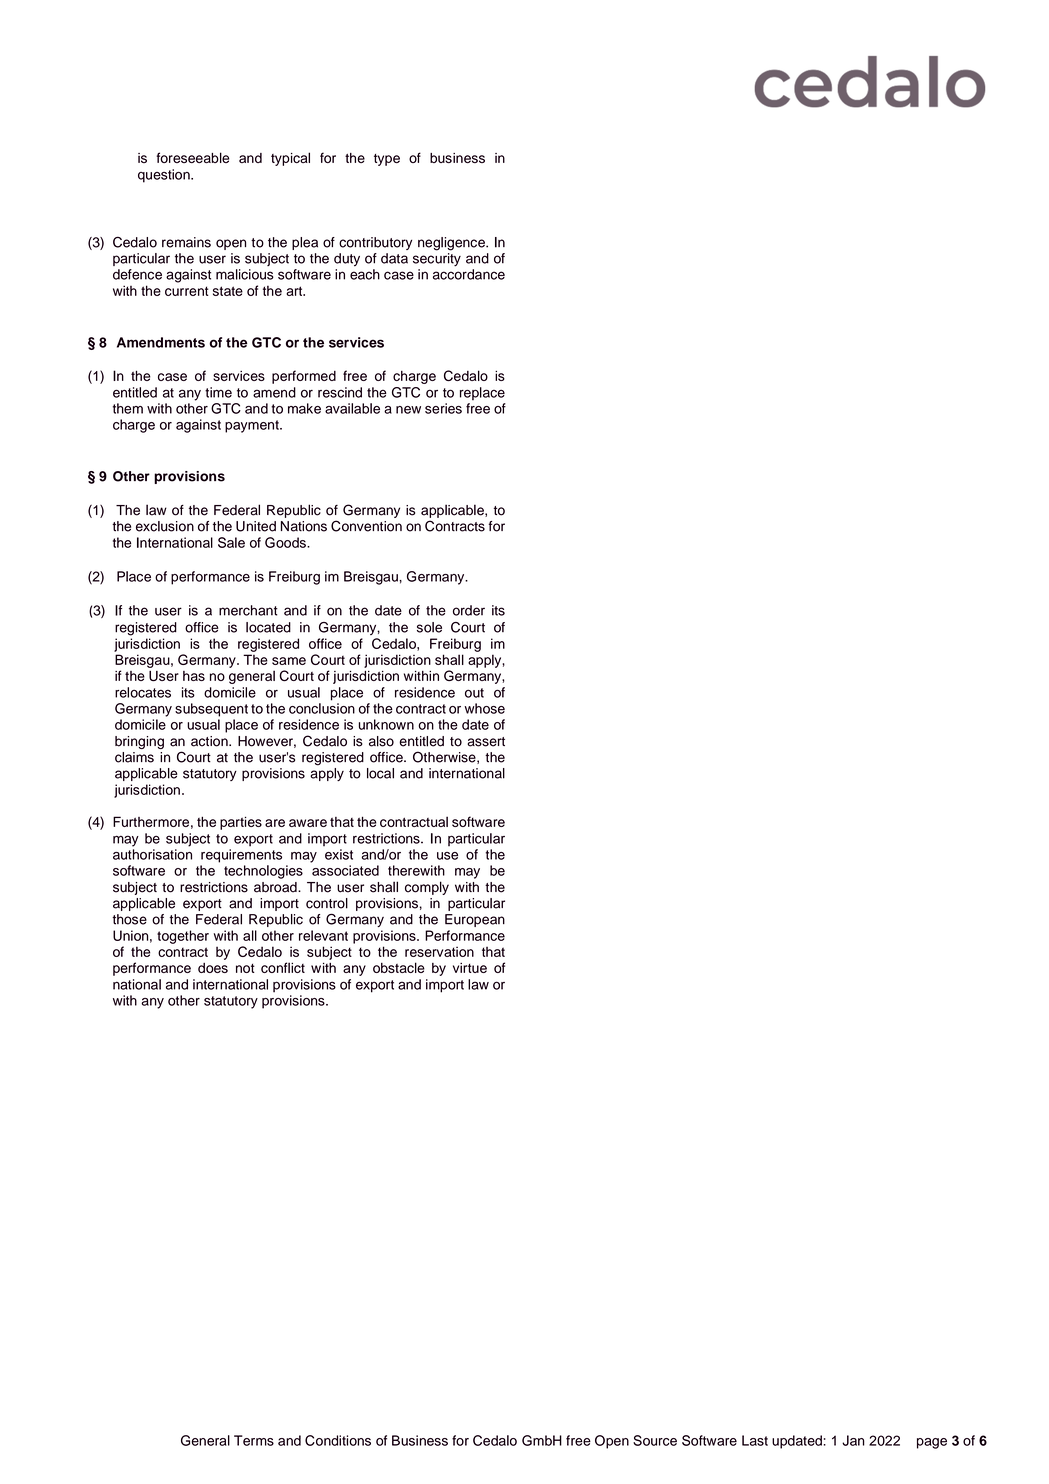  I want to click on parties, so click(241, 823).
